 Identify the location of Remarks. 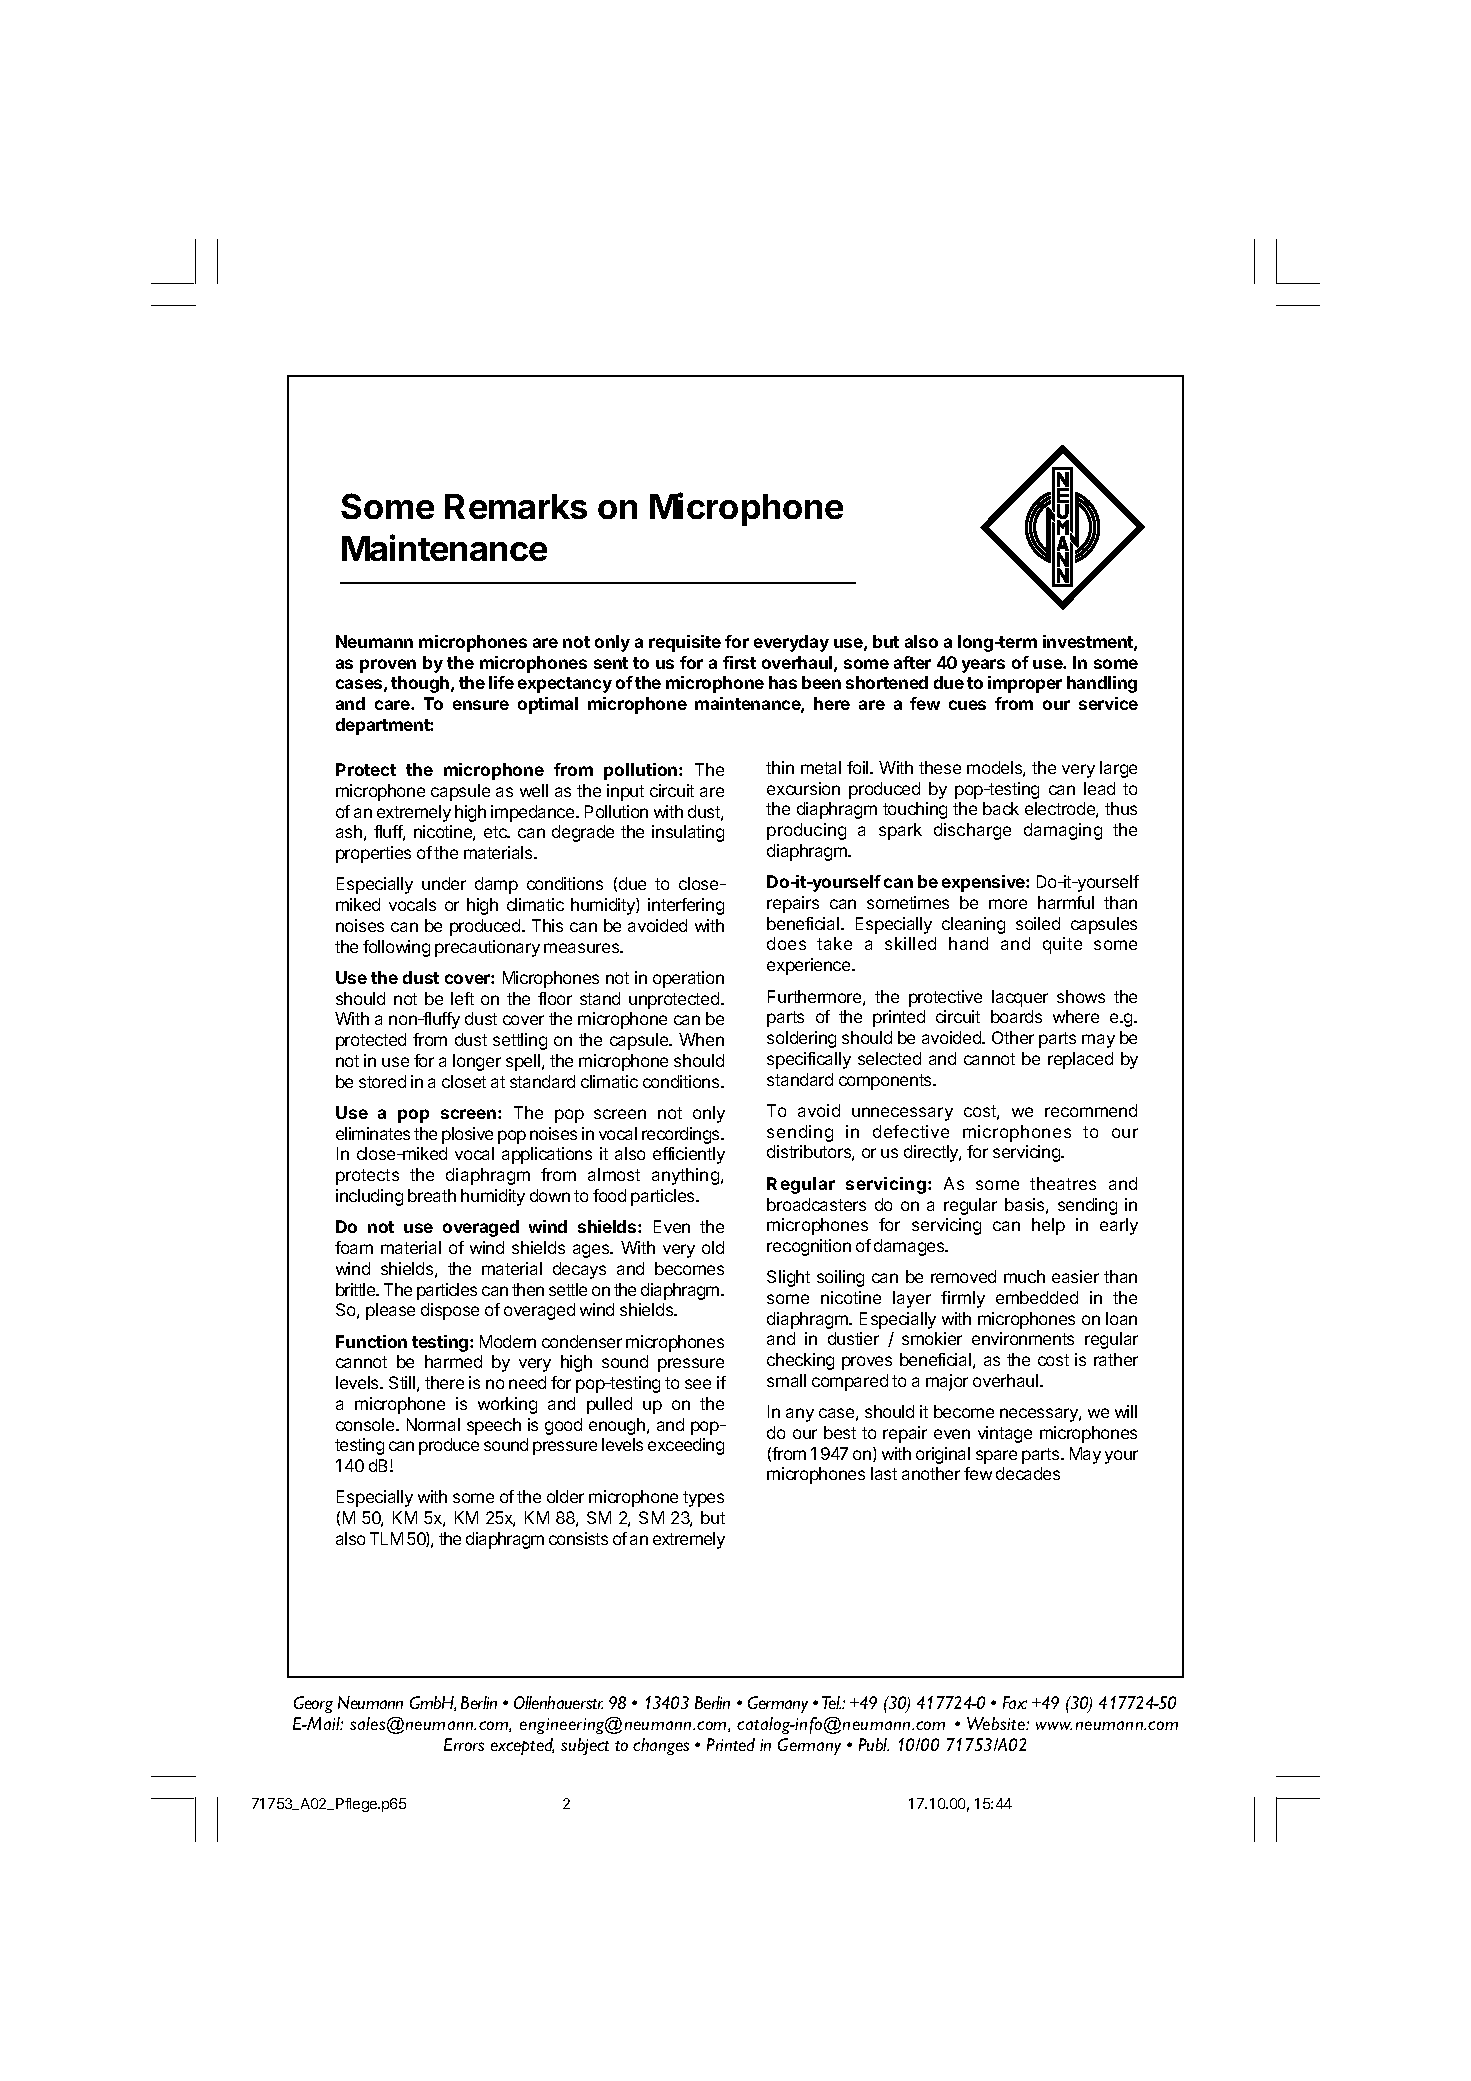
(516, 506).
